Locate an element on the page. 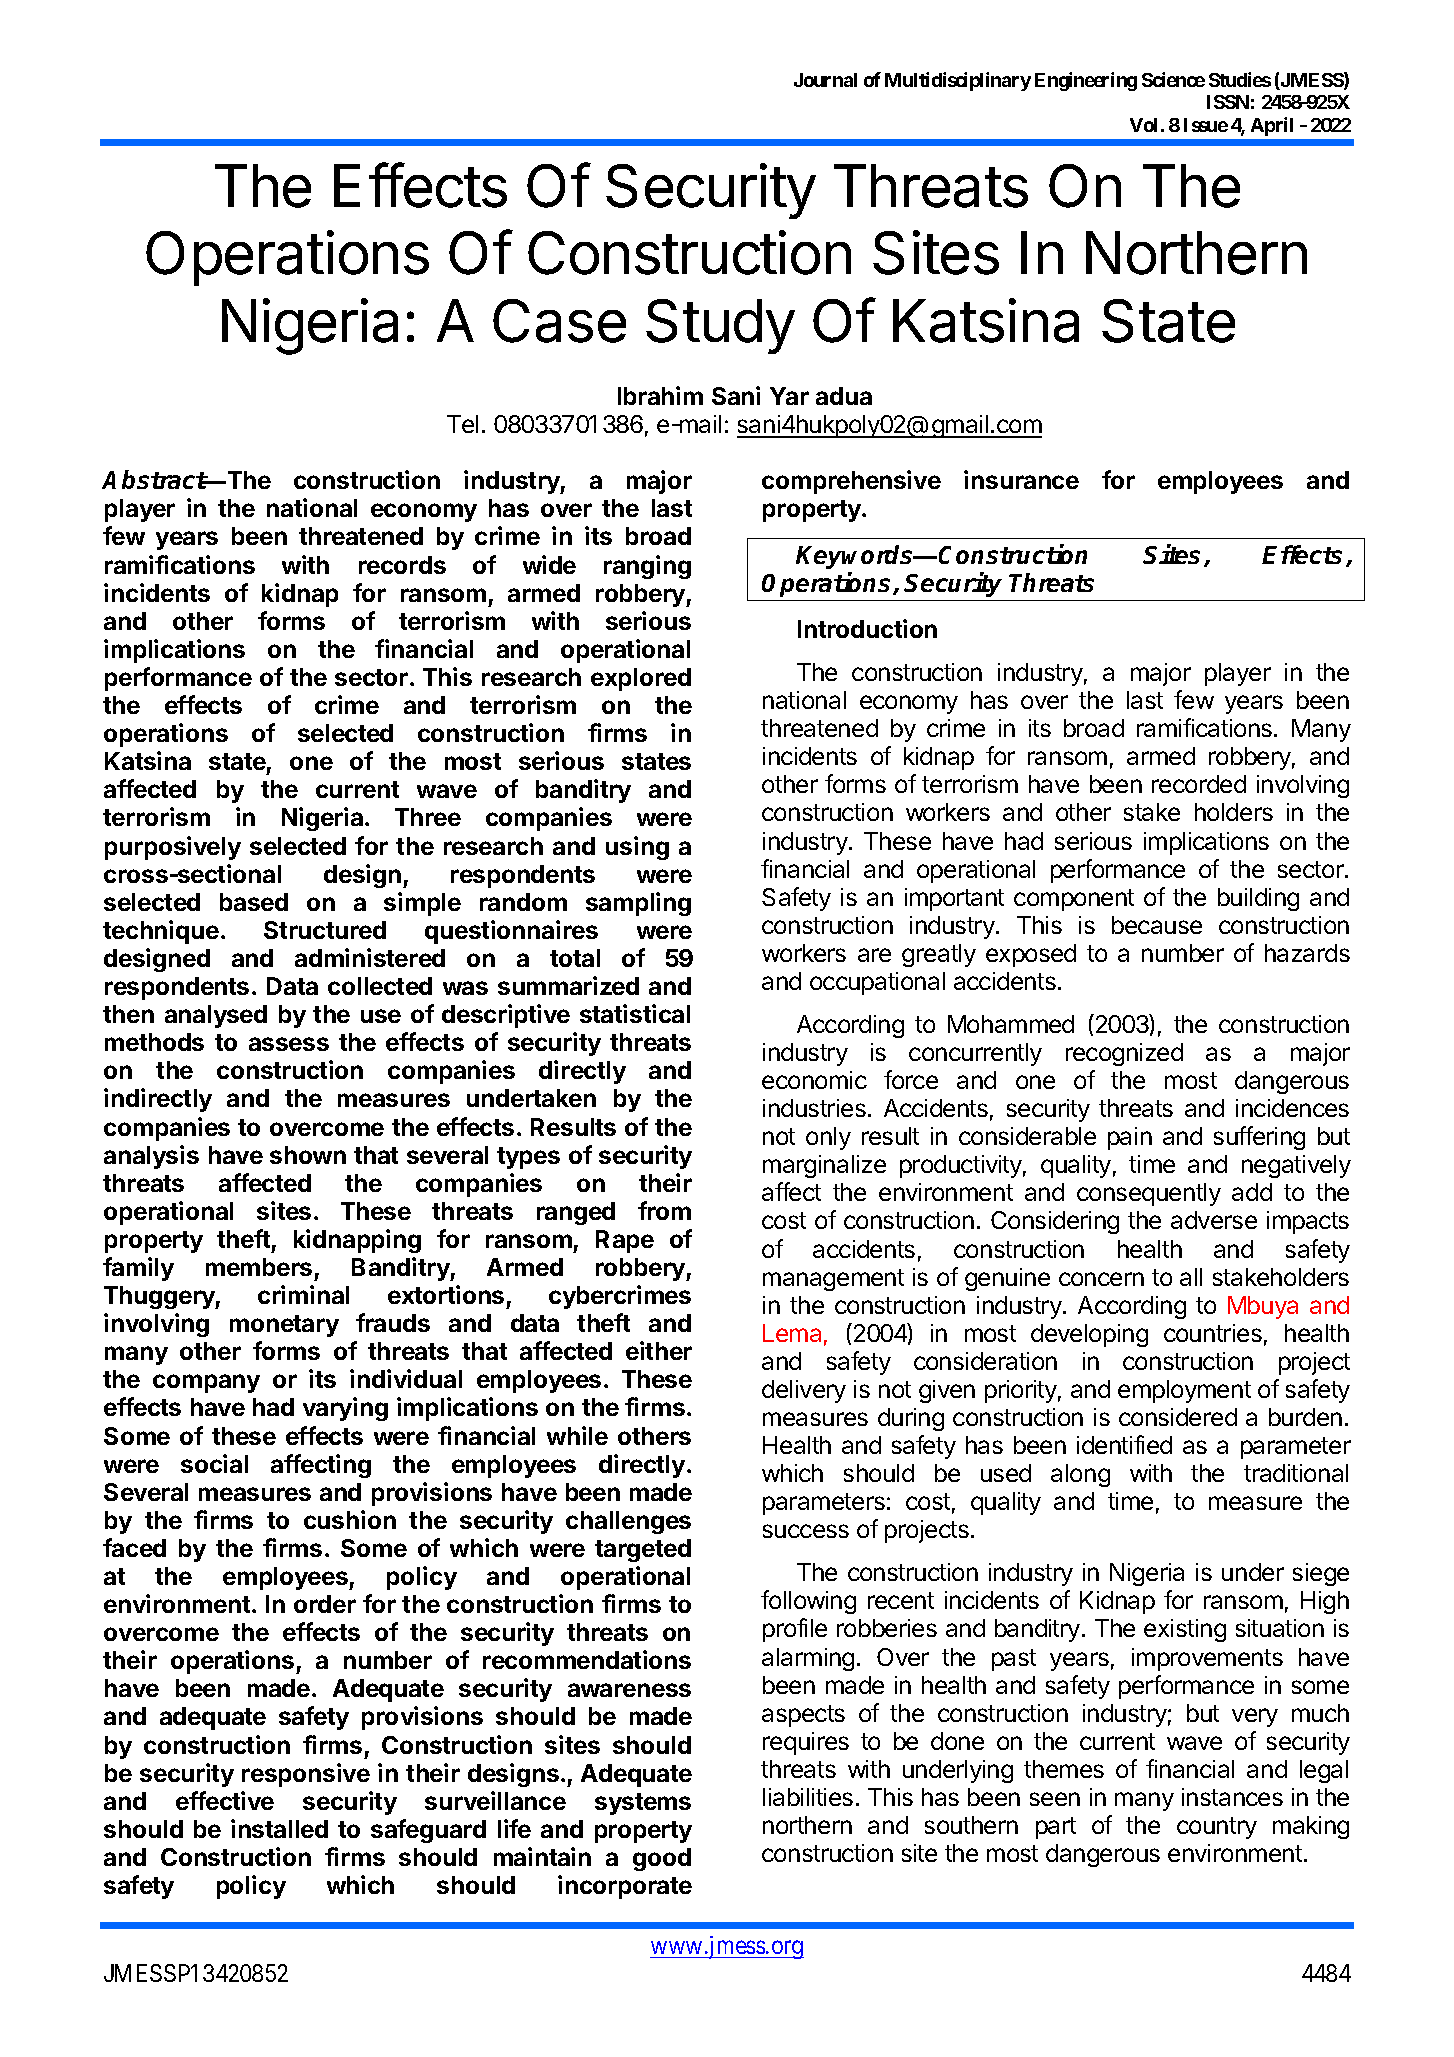 The image size is (1454, 2057). ranging is located at coordinates (647, 567).
